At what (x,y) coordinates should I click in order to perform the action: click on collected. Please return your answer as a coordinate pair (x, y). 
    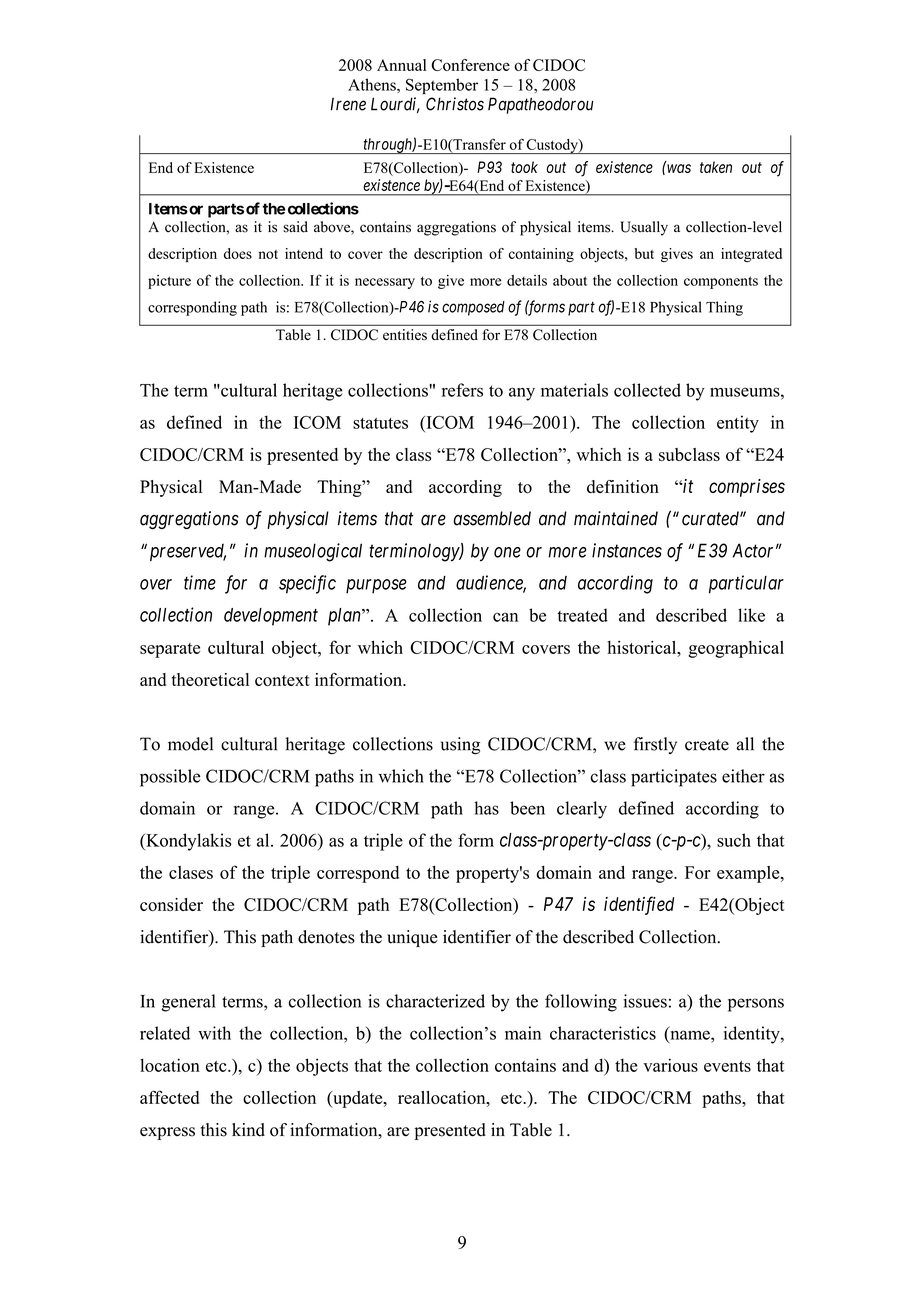
    Looking at the image, I should click on (647, 390).
